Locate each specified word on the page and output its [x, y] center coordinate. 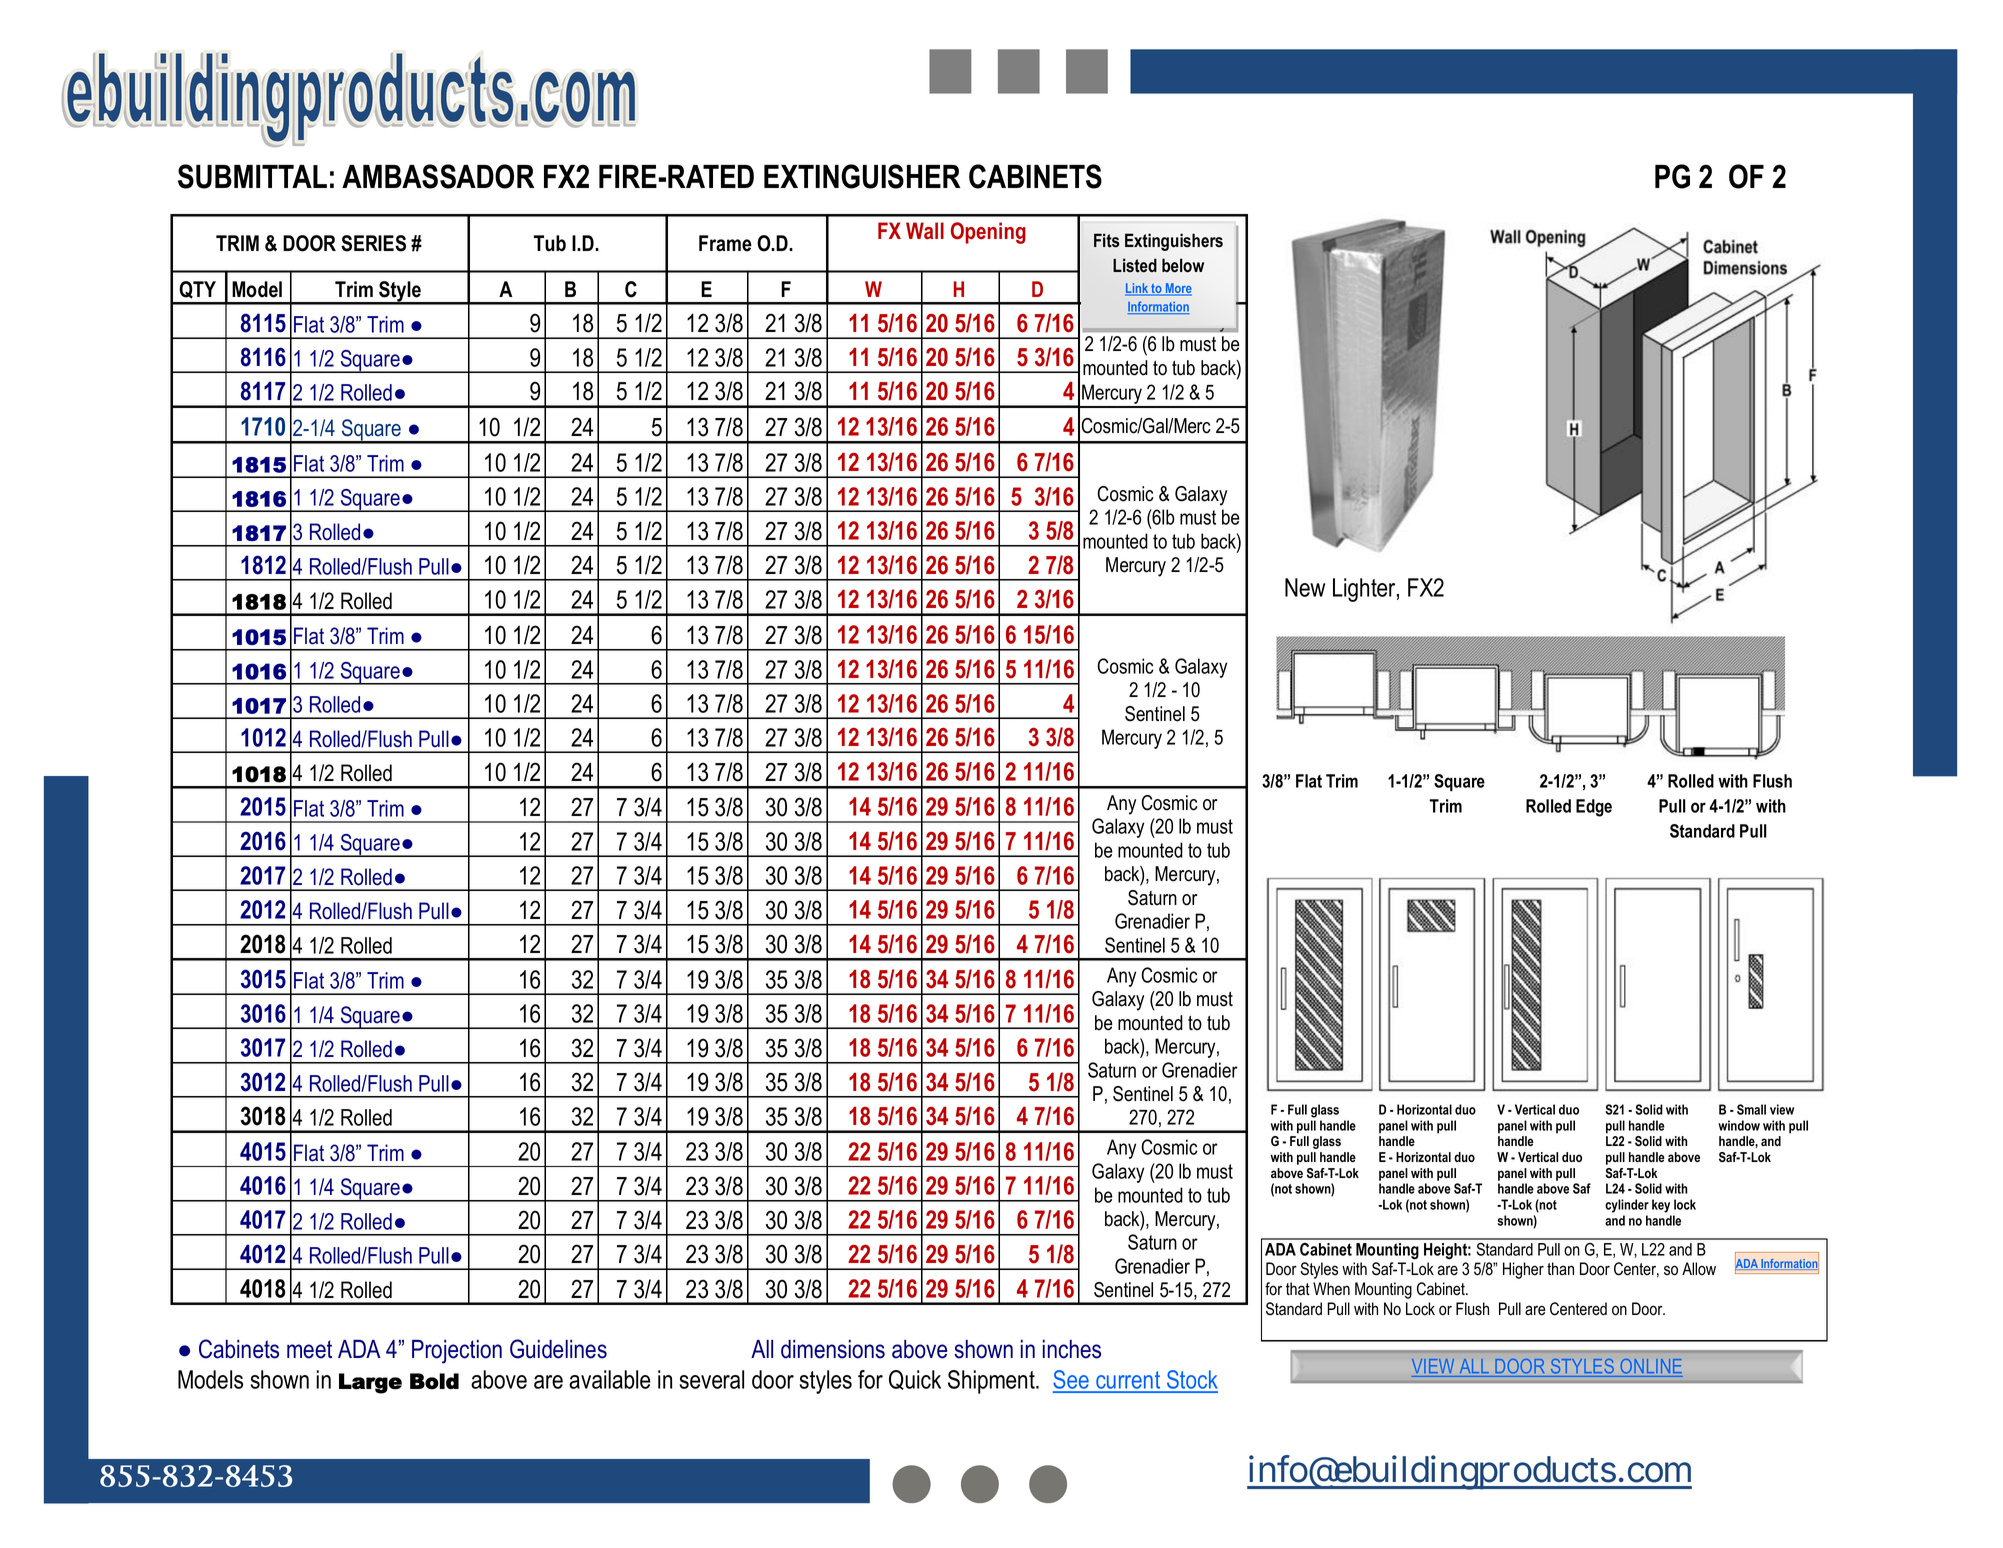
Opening [988, 233]
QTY [197, 290]
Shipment [992, 1382]
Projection [457, 1352]
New [1305, 587]
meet [309, 1349]
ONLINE [1651, 1366]
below [1183, 265]
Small [1751, 1109]
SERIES [373, 243]
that [1298, 1289]
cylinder [1627, 1206]
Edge [1594, 808]
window [1739, 1125]
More [1177, 289]
